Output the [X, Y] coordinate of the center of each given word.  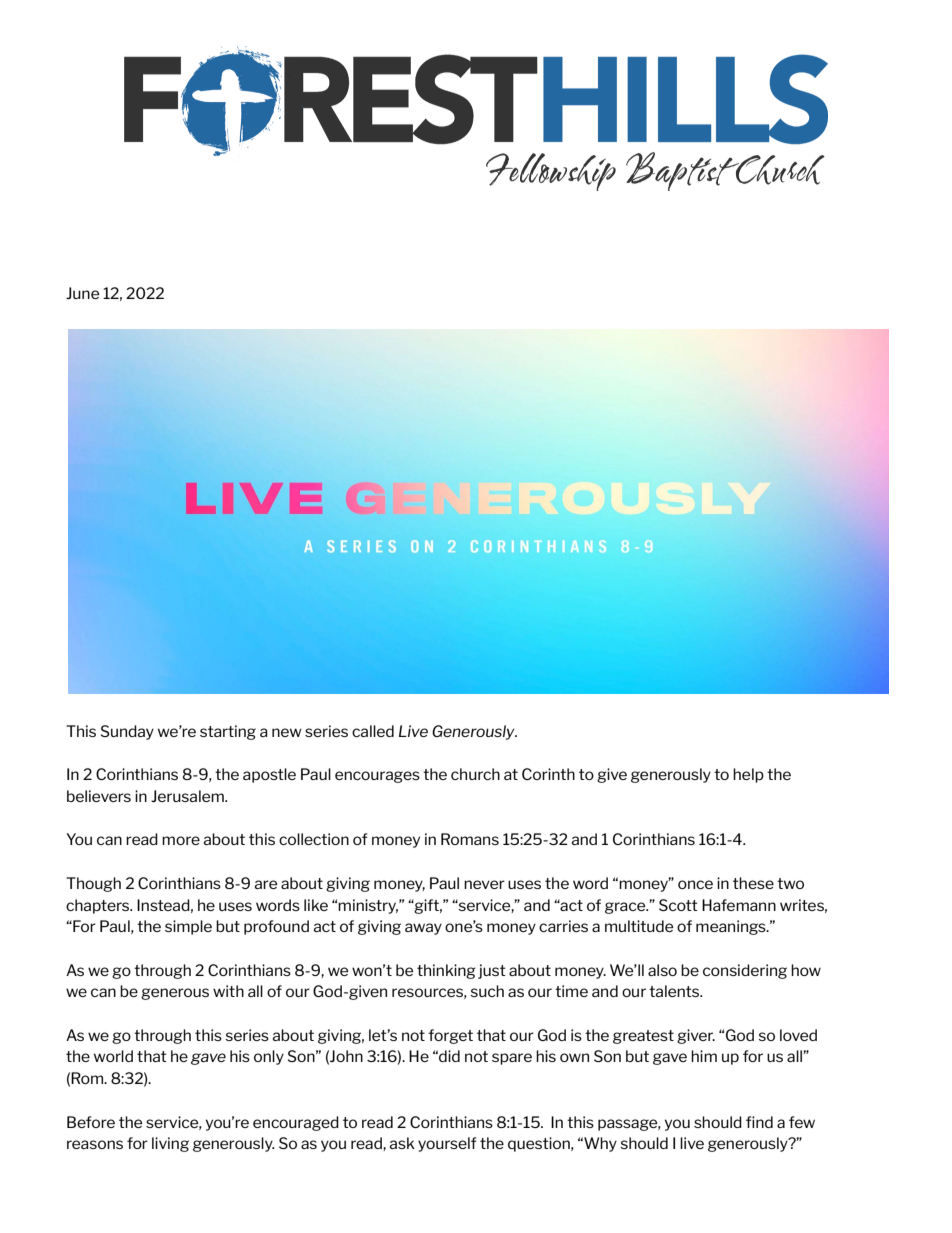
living [170, 1144]
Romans [470, 839]
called [373, 731]
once [695, 884]
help [748, 775]
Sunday [127, 732]
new [287, 732]
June [82, 293]
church [475, 774]
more [181, 840]
